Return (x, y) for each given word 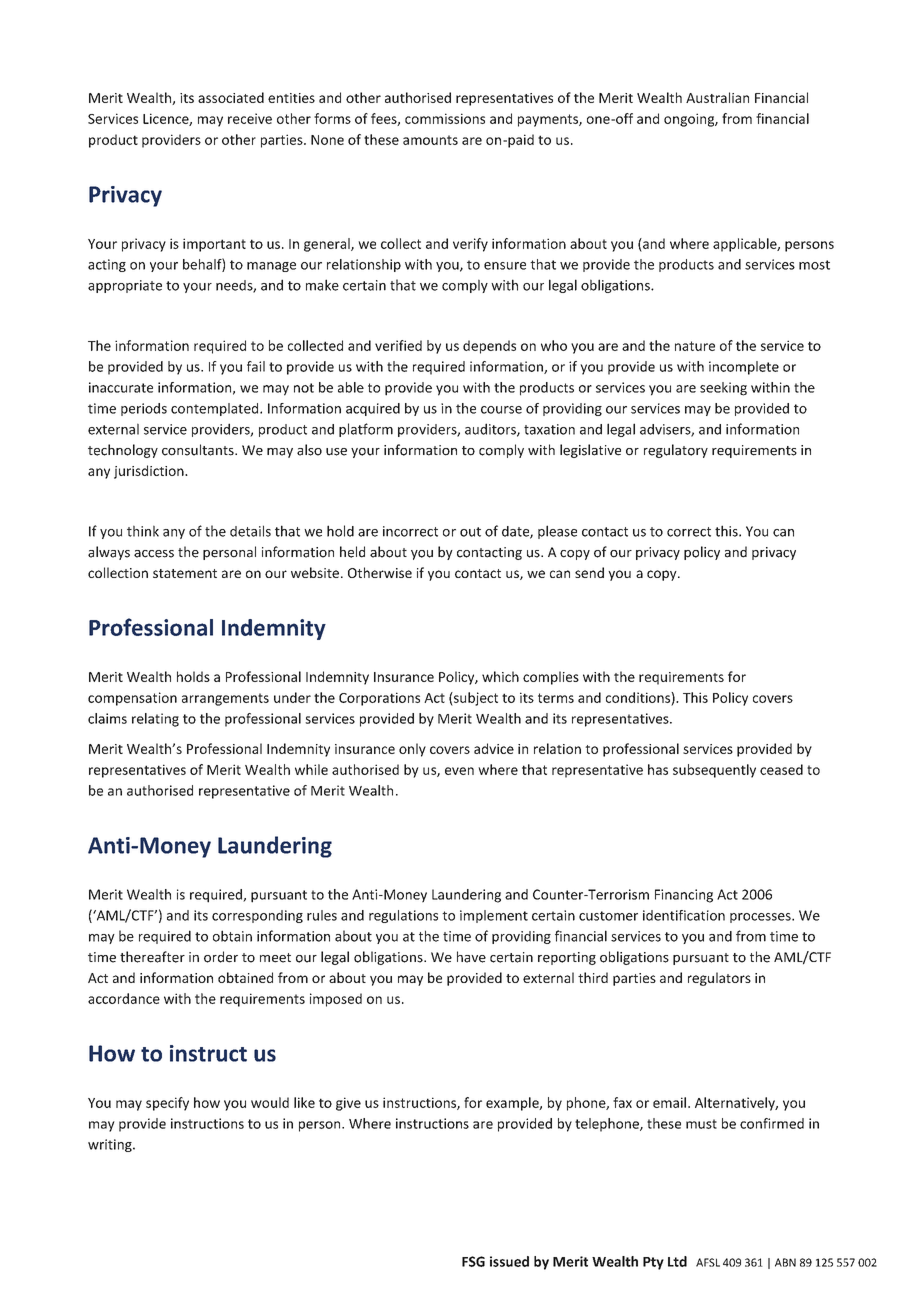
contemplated (216, 409)
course (501, 410)
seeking (723, 389)
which (500, 676)
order (221, 957)
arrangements (225, 699)
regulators (719, 979)
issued (509, 1261)
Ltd (677, 1261)
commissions (445, 118)
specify (167, 1104)
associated (231, 97)
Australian (717, 97)
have (471, 957)
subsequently (714, 771)
